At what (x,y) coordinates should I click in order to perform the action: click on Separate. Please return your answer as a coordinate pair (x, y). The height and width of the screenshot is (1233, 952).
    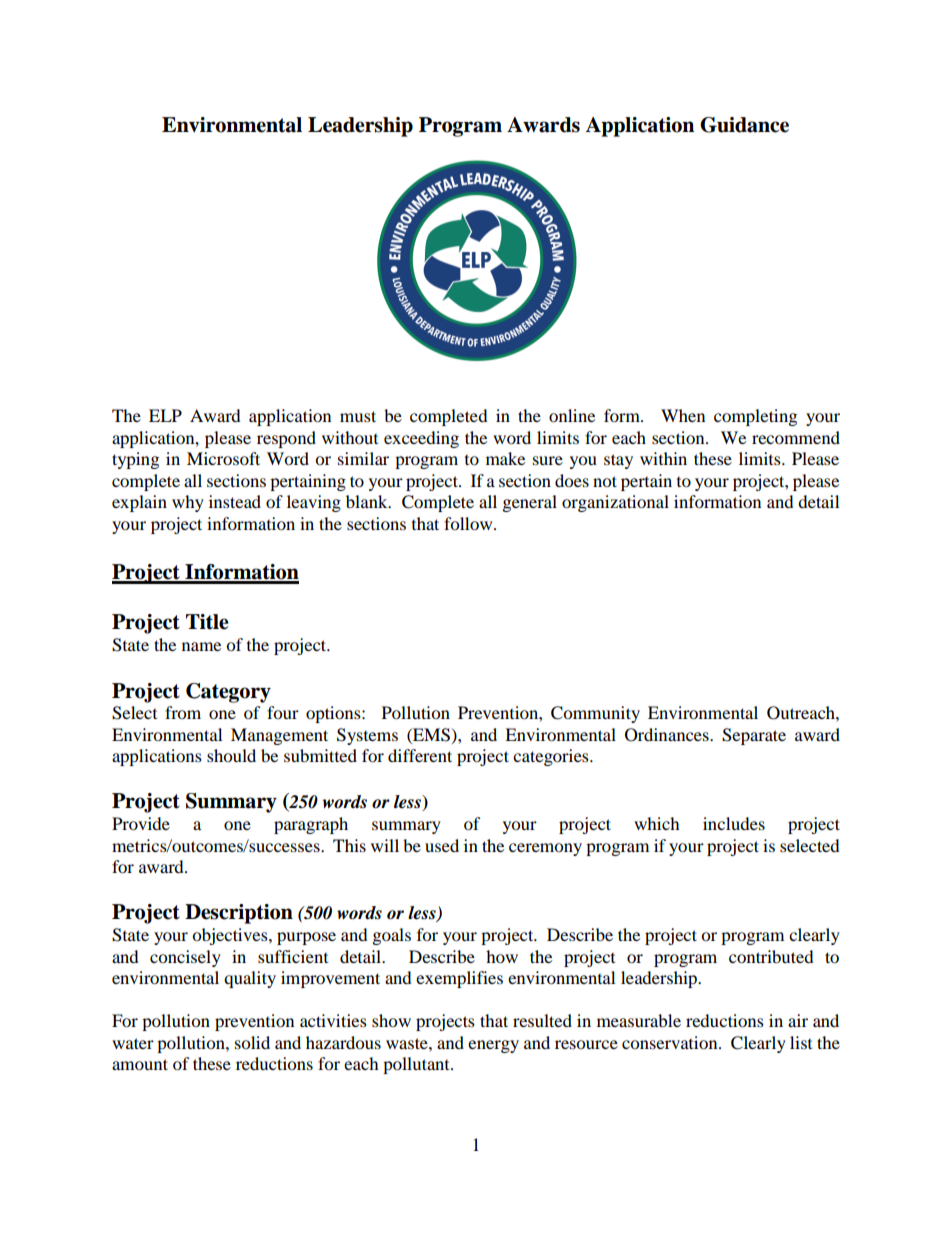
    Looking at the image, I should click on (754, 736).
